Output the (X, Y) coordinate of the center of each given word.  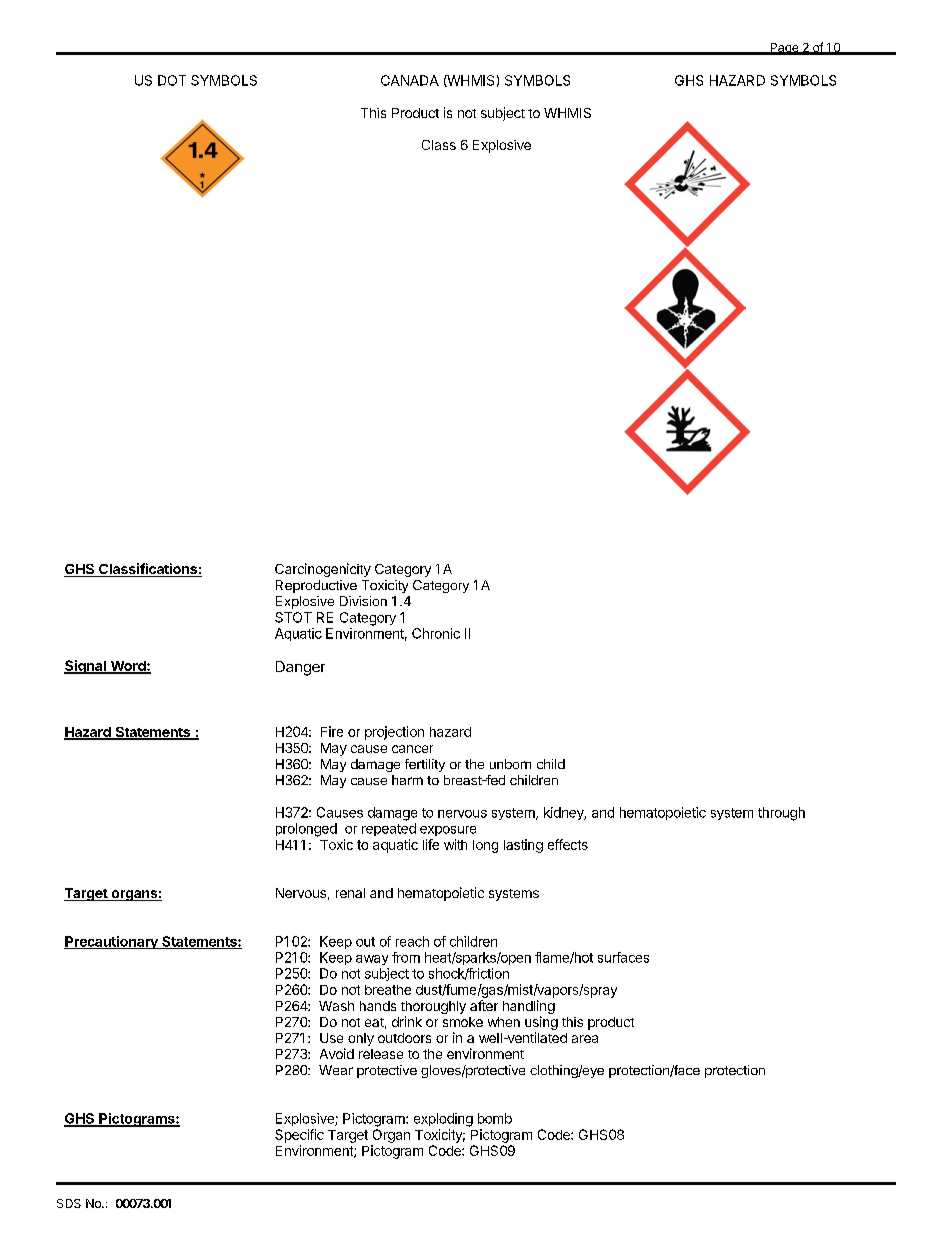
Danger (300, 668)
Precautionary (112, 942)
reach (412, 941)
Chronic (436, 633)
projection (394, 733)
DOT (172, 80)
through (781, 814)
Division (363, 601)
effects (568, 844)
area (585, 1039)
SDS (69, 1203)
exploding (443, 1120)
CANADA (410, 80)
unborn (510, 764)
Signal (86, 667)
